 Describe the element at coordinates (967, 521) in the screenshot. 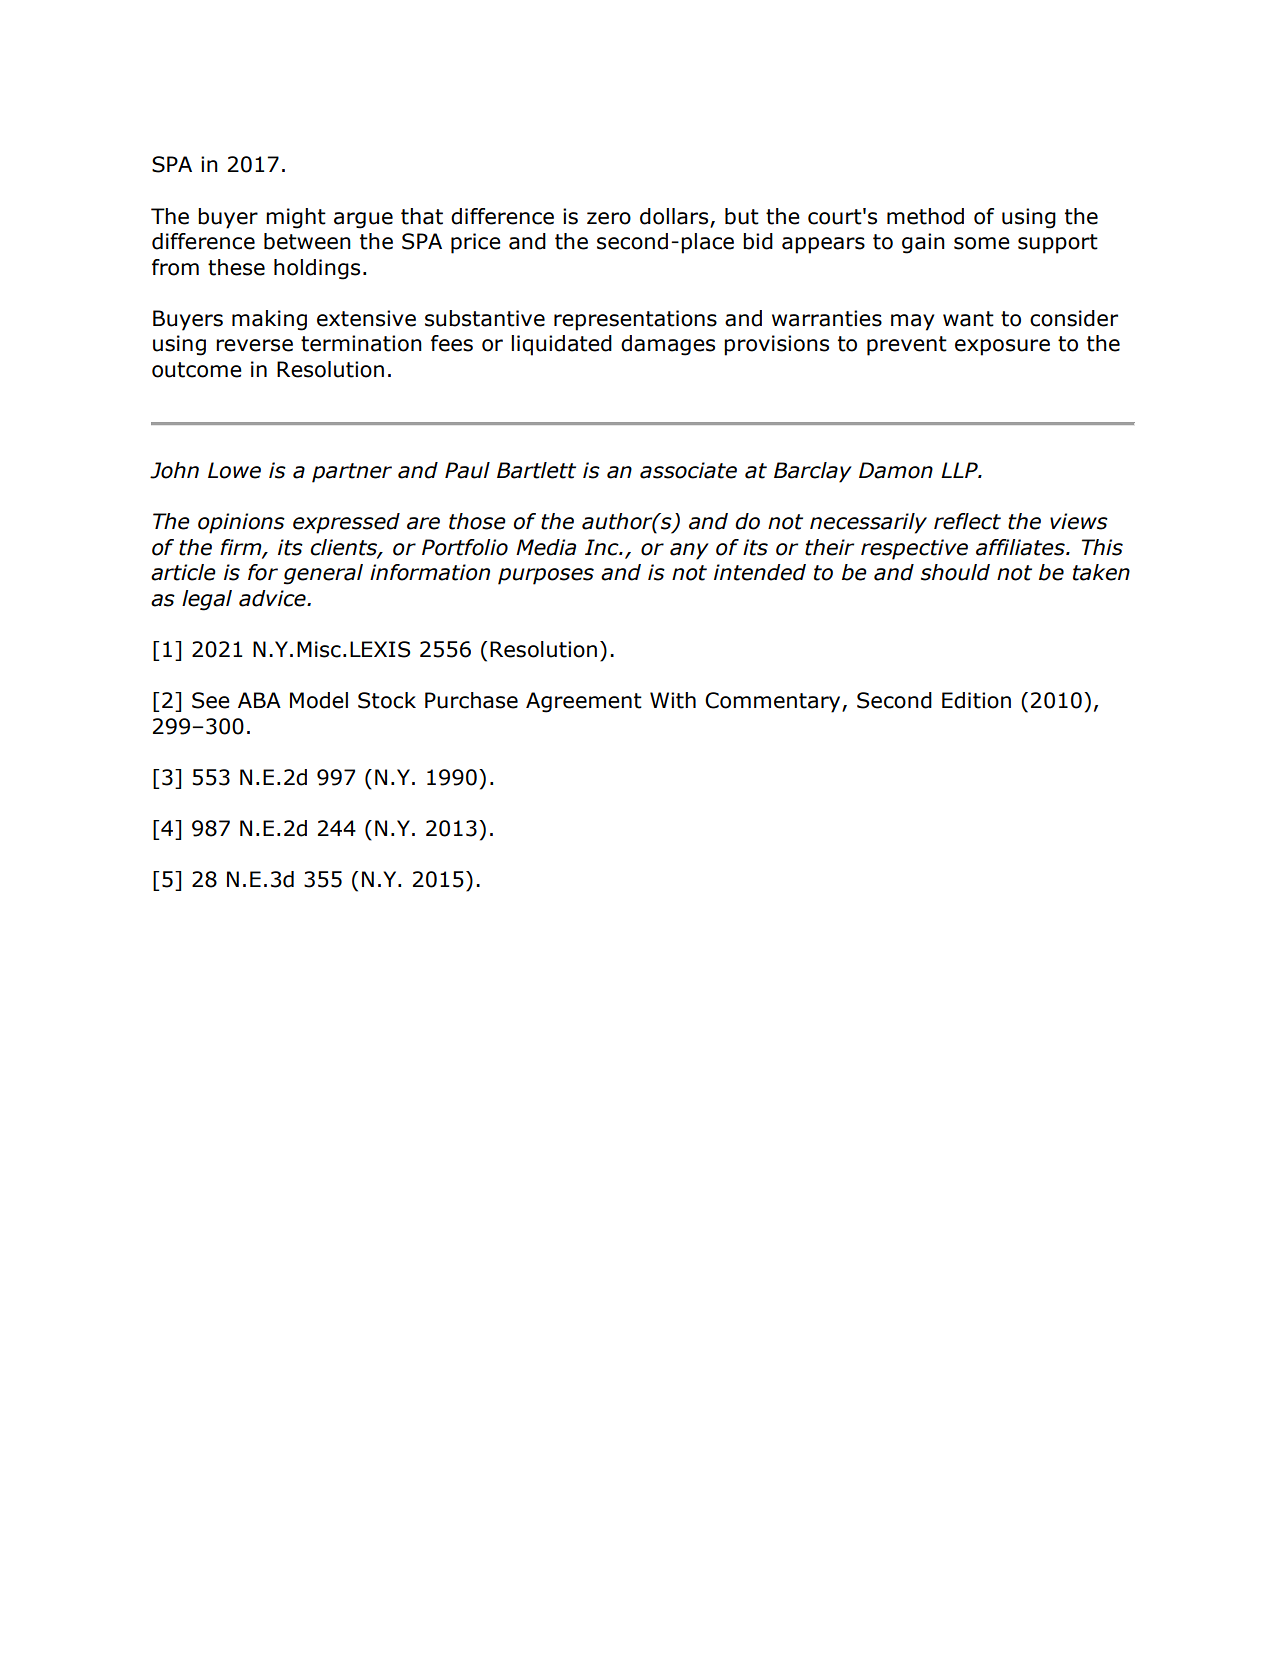

I see `reflect` at that location.
